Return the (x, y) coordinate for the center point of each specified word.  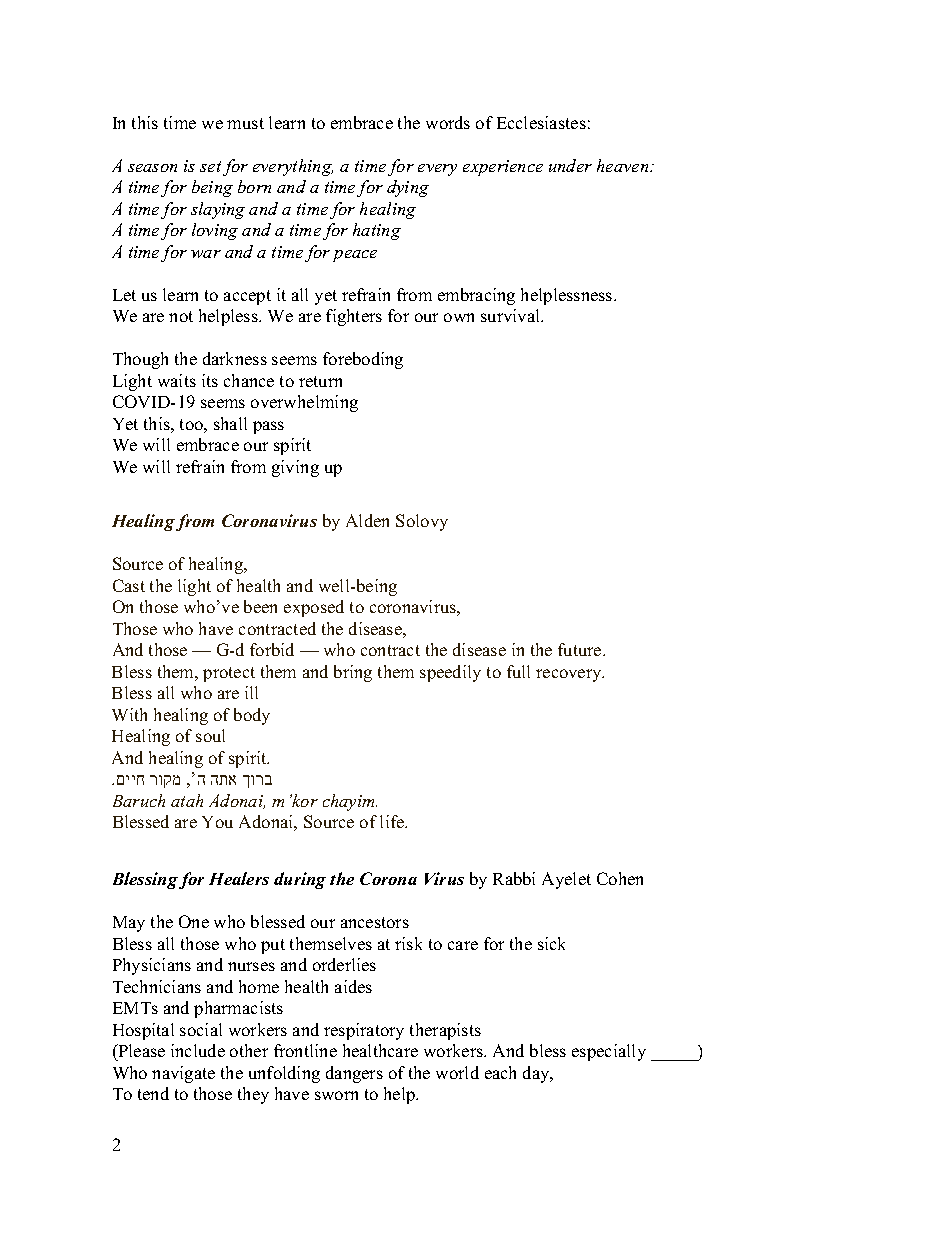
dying (408, 188)
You (217, 822)
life (393, 821)
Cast (129, 585)
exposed (314, 608)
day (537, 1074)
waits (177, 380)
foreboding (363, 360)
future (581, 649)
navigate (183, 1074)
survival (512, 315)
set (210, 166)
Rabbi (514, 878)
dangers (354, 1074)
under (570, 165)
